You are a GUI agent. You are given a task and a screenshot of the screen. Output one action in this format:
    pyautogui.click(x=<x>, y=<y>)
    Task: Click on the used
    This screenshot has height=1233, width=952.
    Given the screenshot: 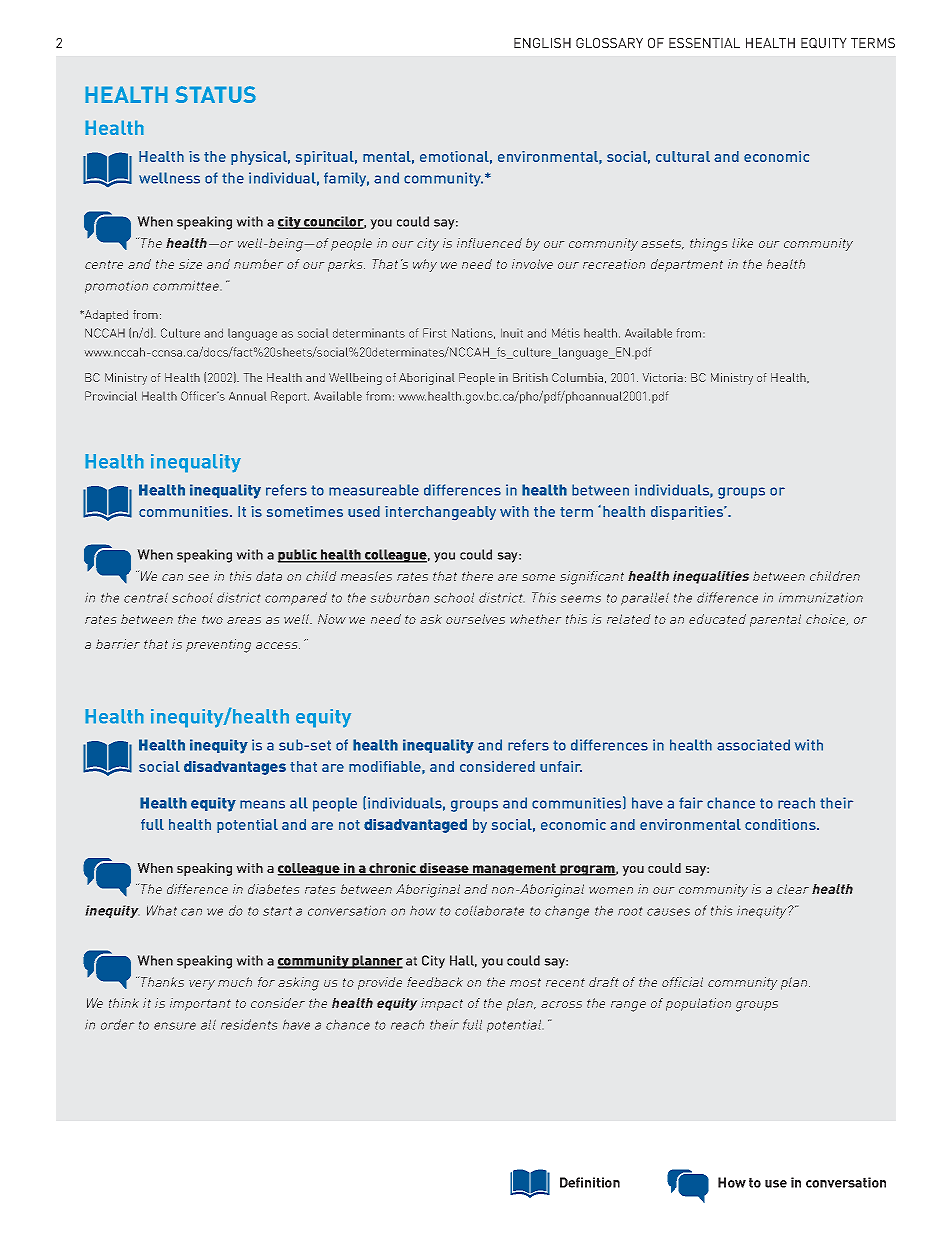 What is the action you would take?
    pyautogui.click(x=364, y=511)
